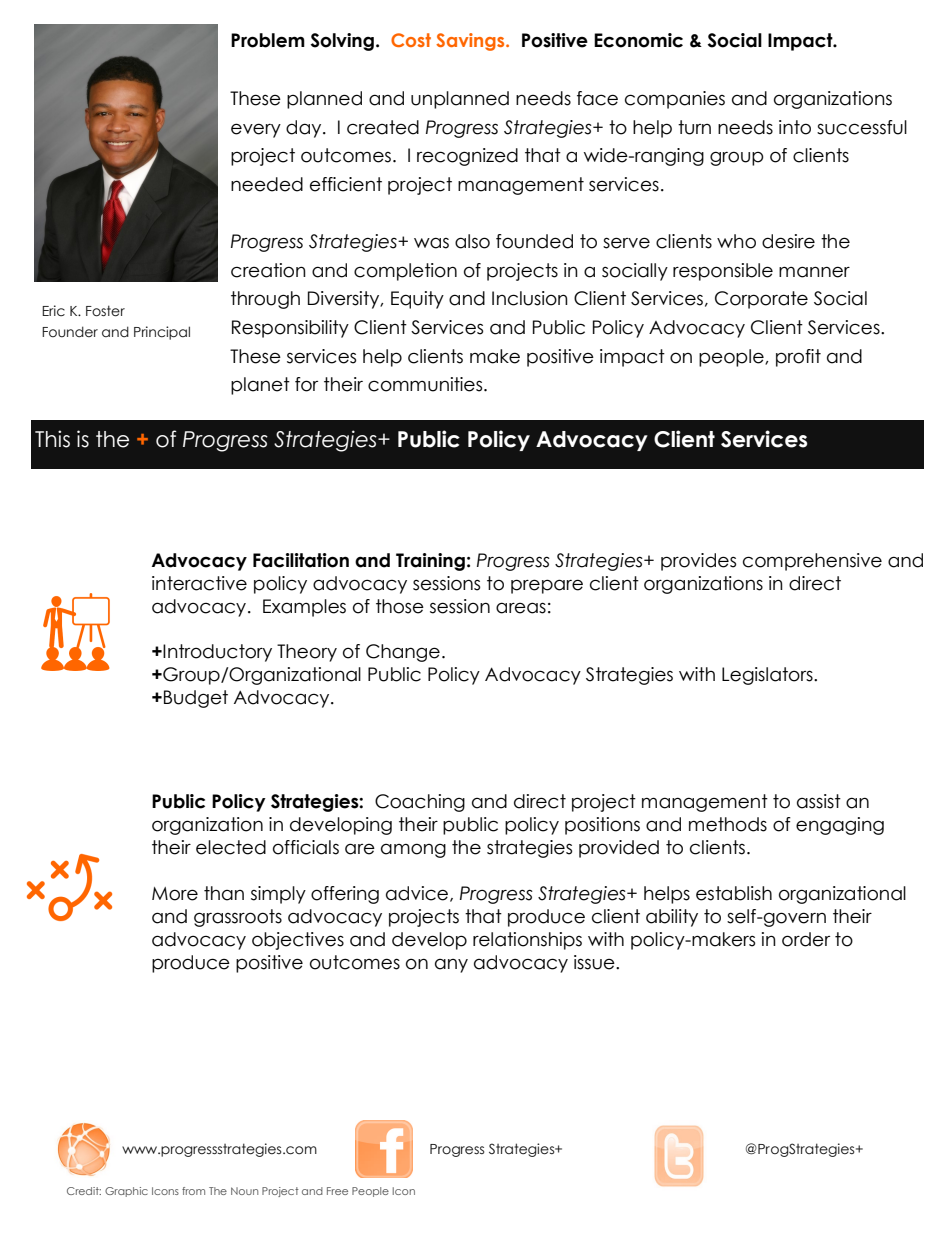 This document has width=952, height=1233. What do you see at coordinates (126, 1192) in the document?
I see `Graphic` at bounding box center [126, 1192].
